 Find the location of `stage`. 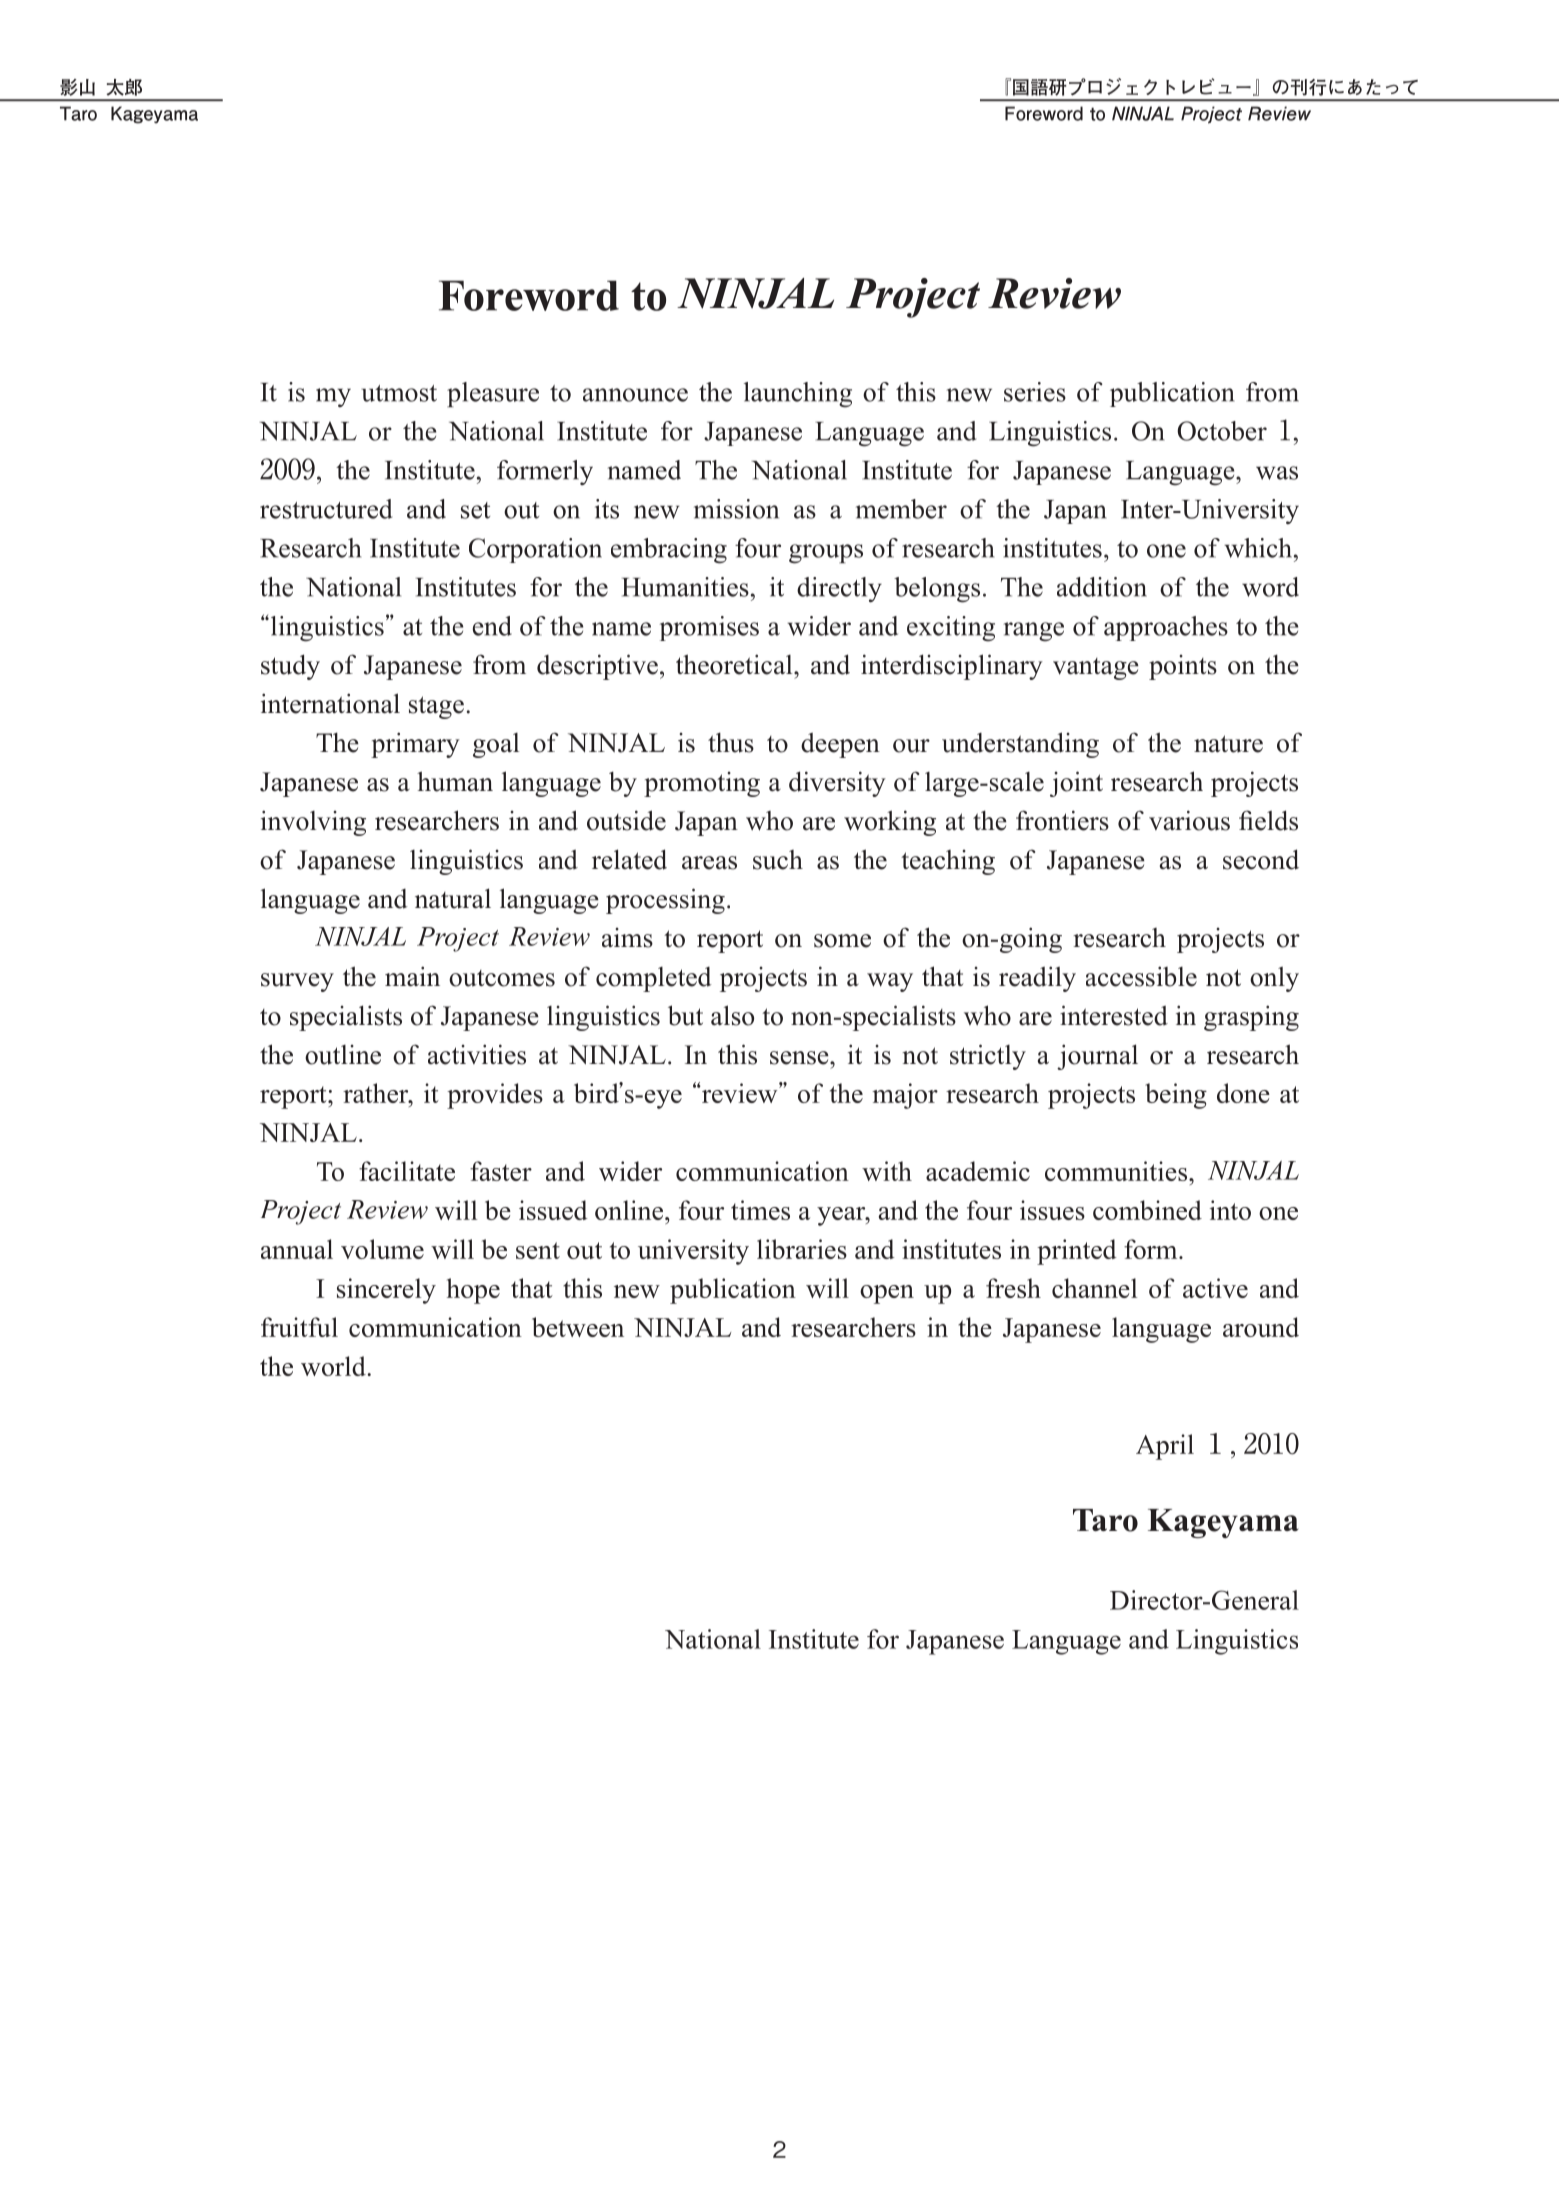

stage is located at coordinates (436, 707).
